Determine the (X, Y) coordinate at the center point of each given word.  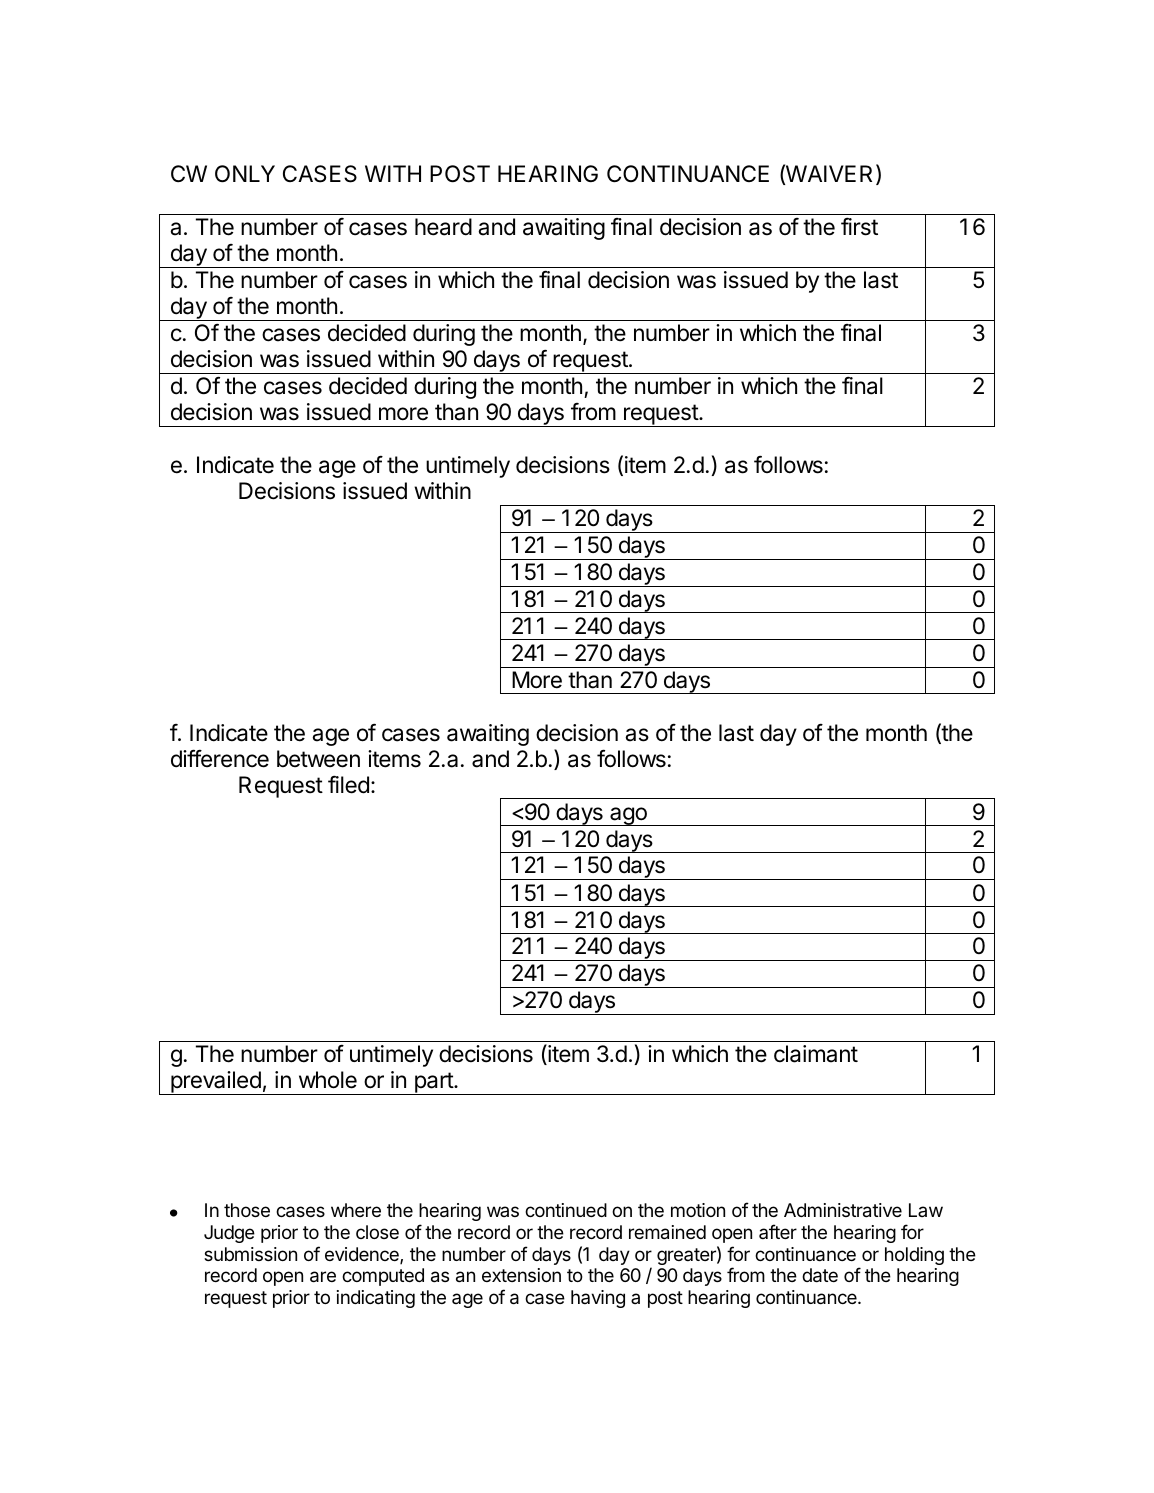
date (820, 1275)
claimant (816, 1054)
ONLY (245, 174)
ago (628, 816)
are (323, 1277)
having (598, 1299)
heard (443, 227)
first (859, 226)
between (318, 759)
